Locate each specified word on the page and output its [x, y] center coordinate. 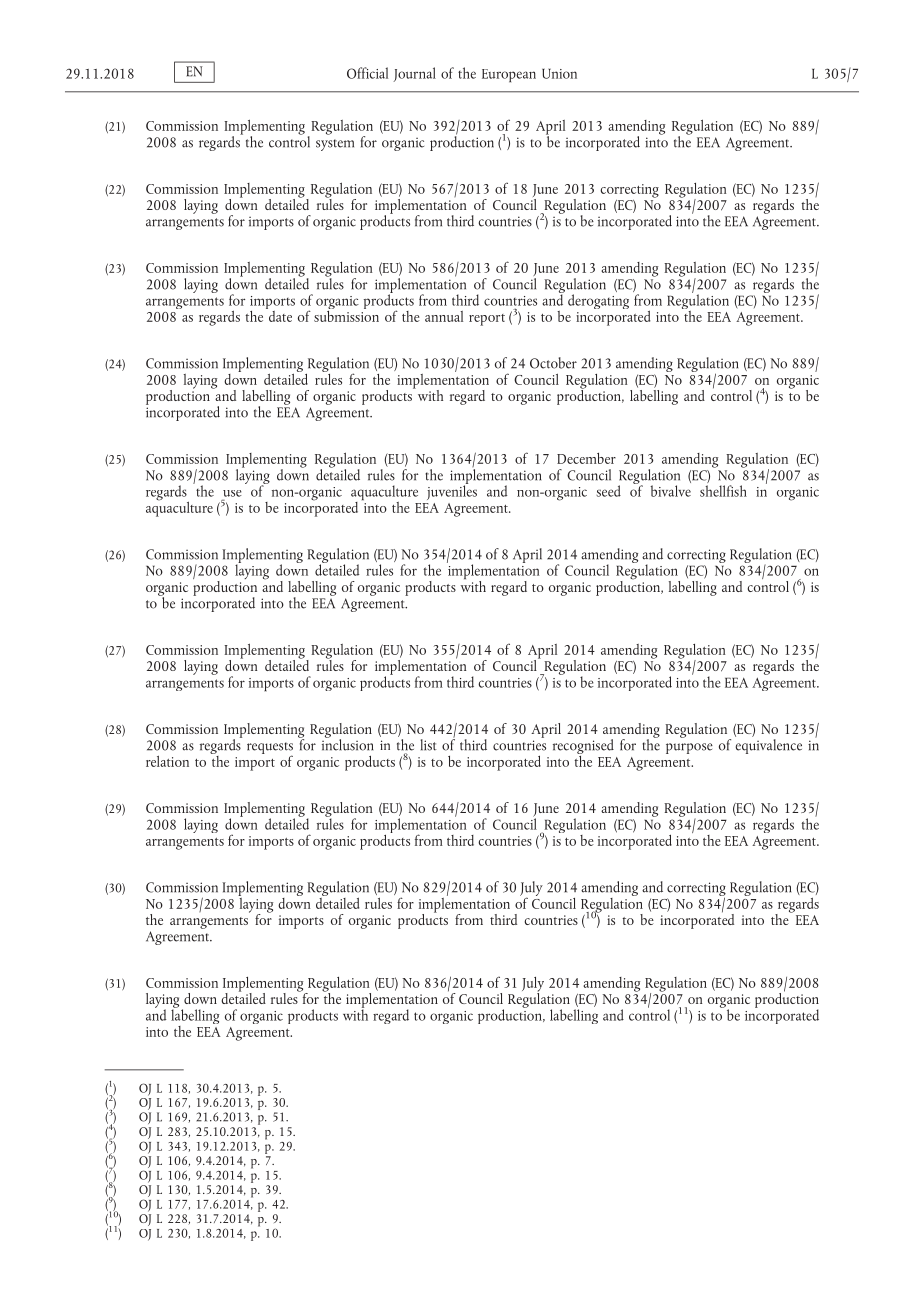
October [553, 363]
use [232, 493]
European [509, 76]
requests [270, 749]
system [335, 145]
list [428, 745]
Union [559, 74]
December [586, 458]
